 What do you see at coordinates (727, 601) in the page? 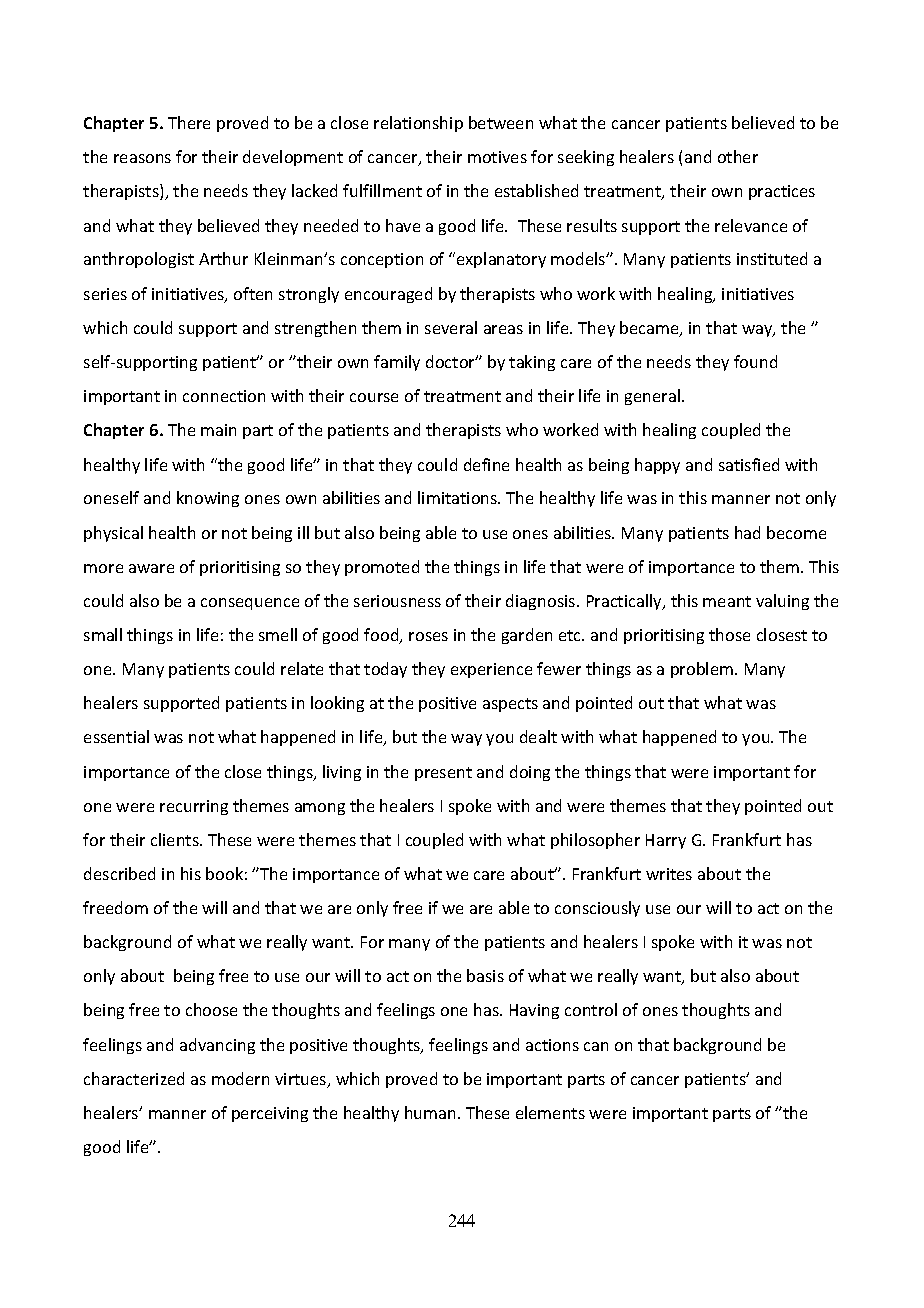
I see `meant` at bounding box center [727, 601].
